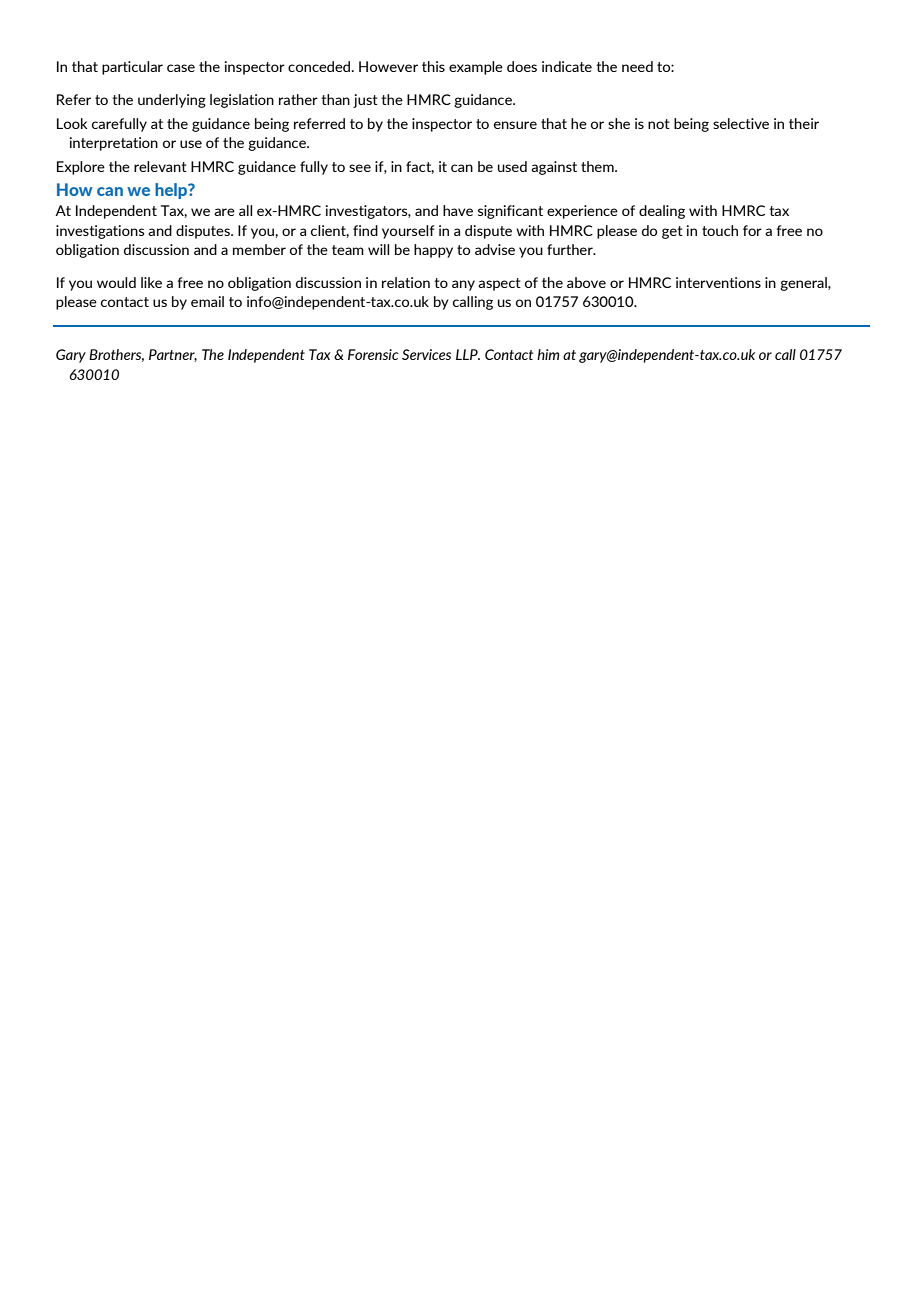 This screenshot has width=924, height=1308. I want to click on need, so click(637, 66).
